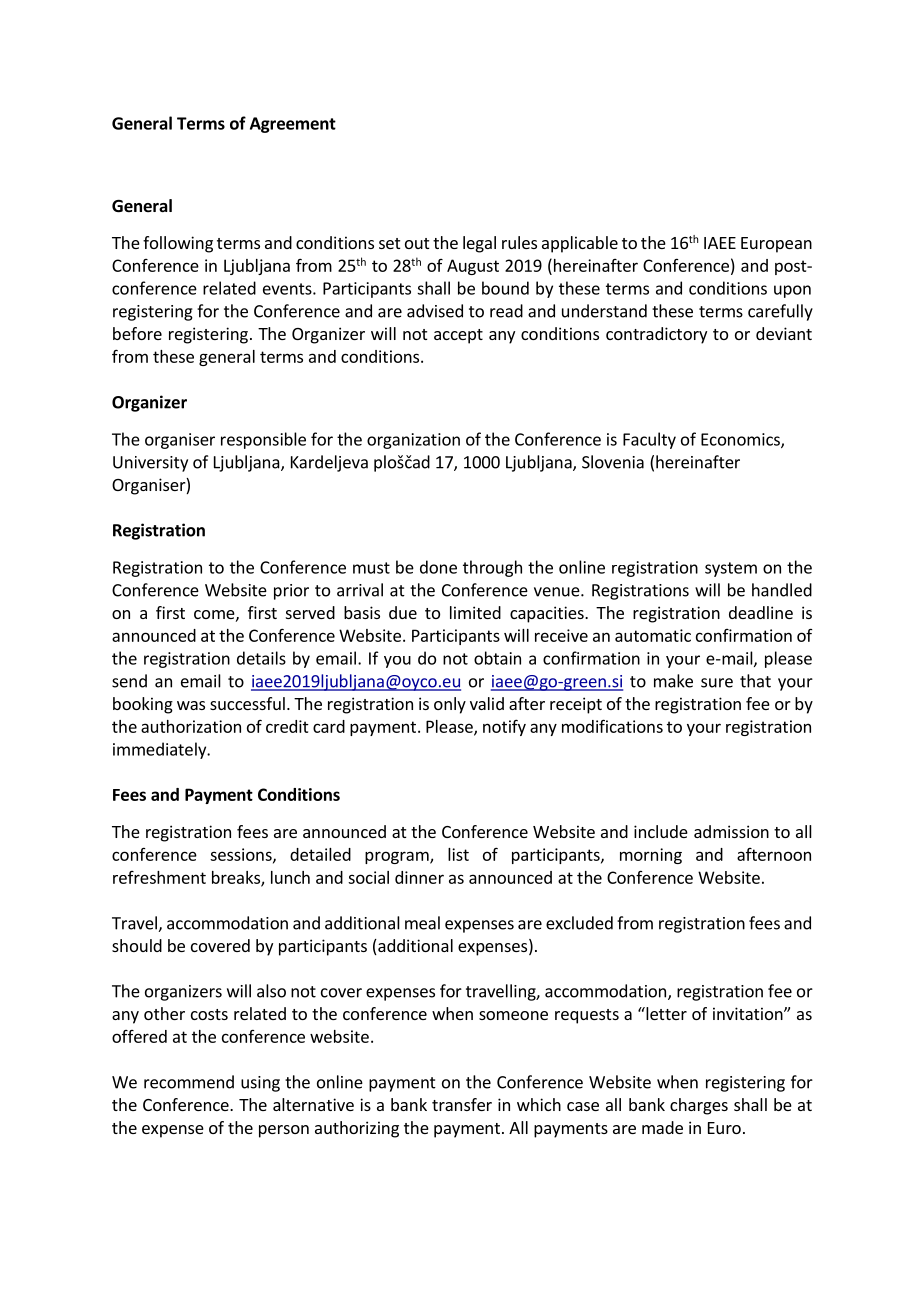 The height and width of the screenshot is (1308, 924). What do you see at coordinates (479, 244) in the screenshot?
I see `legal` at bounding box center [479, 244].
